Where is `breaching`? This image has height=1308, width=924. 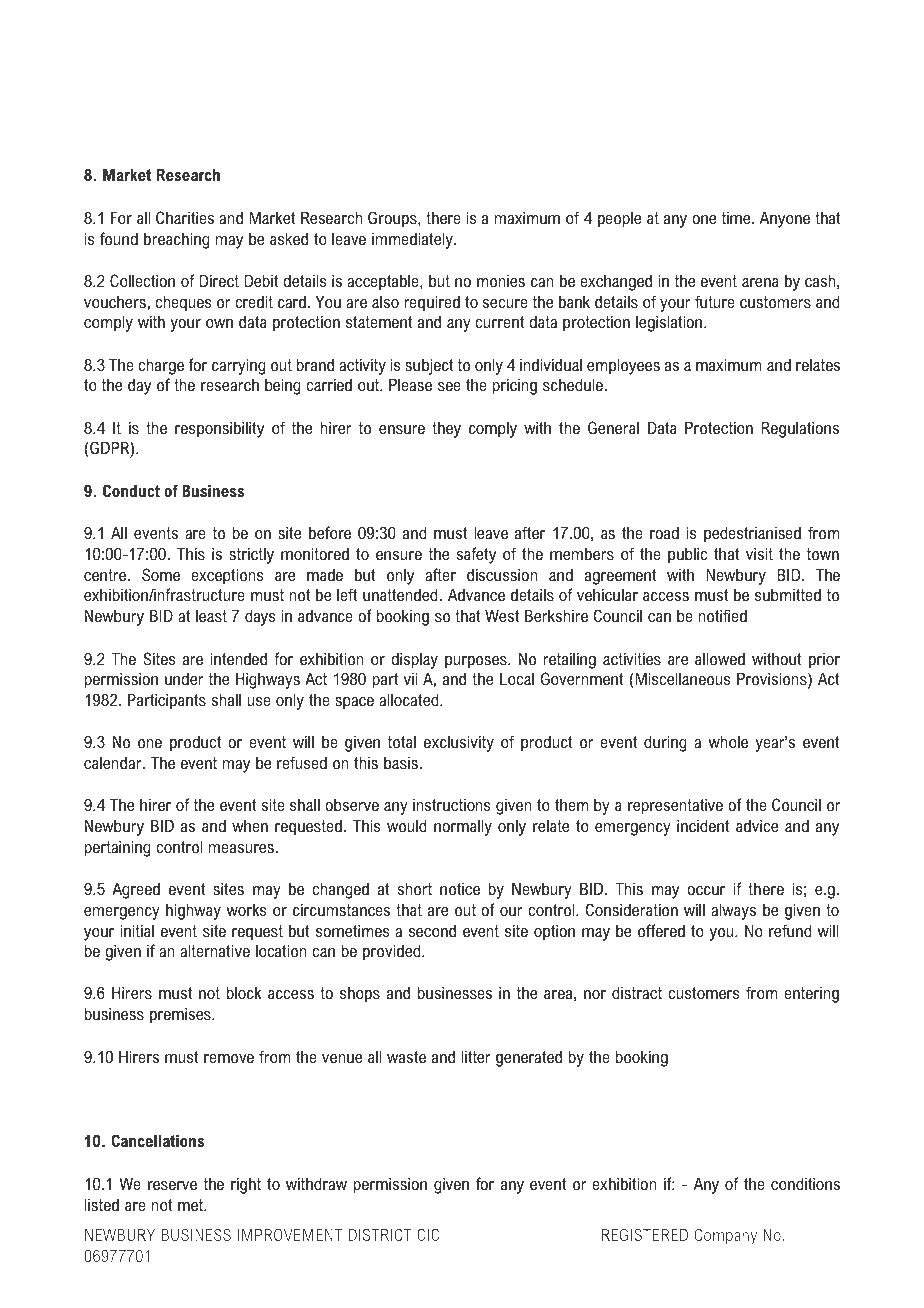 breaching is located at coordinates (177, 240).
